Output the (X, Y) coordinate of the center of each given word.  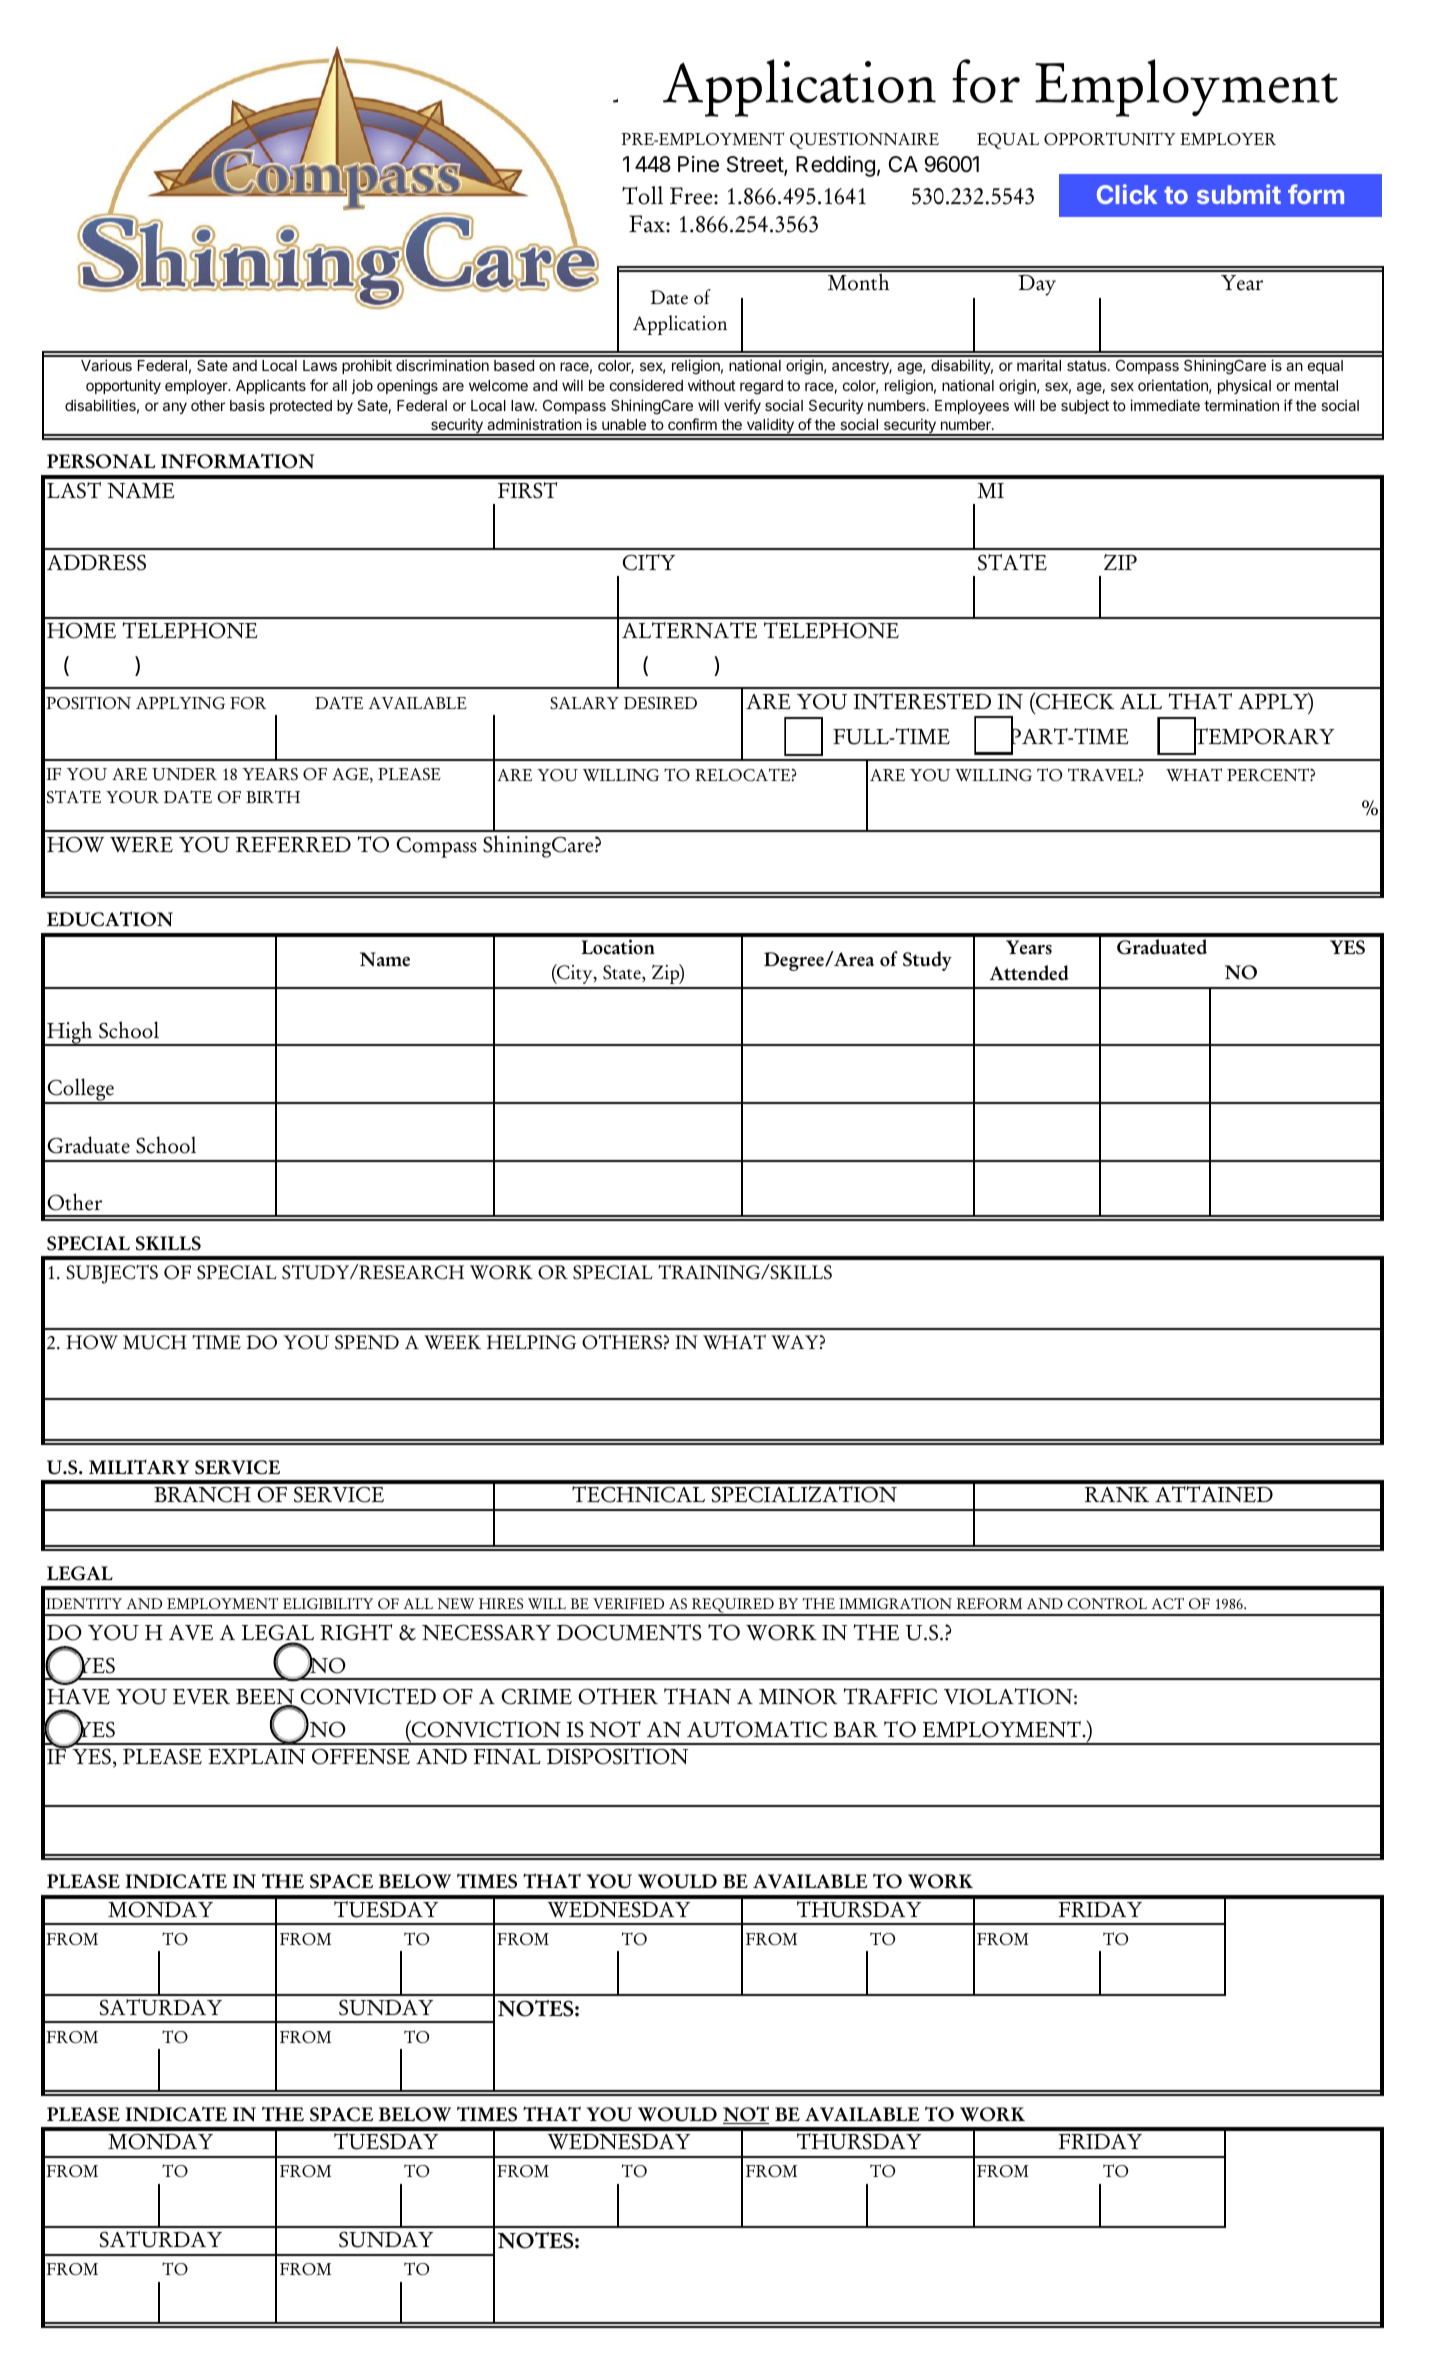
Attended (1029, 973)
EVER (201, 1696)
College (80, 1091)
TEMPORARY (1264, 736)
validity (770, 427)
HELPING (531, 1342)
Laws (320, 365)
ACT (1167, 1604)
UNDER (184, 774)
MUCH (155, 1342)
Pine (698, 164)
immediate (1165, 405)
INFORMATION (237, 461)
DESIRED (660, 703)
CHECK (1074, 701)
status (1088, 365)
